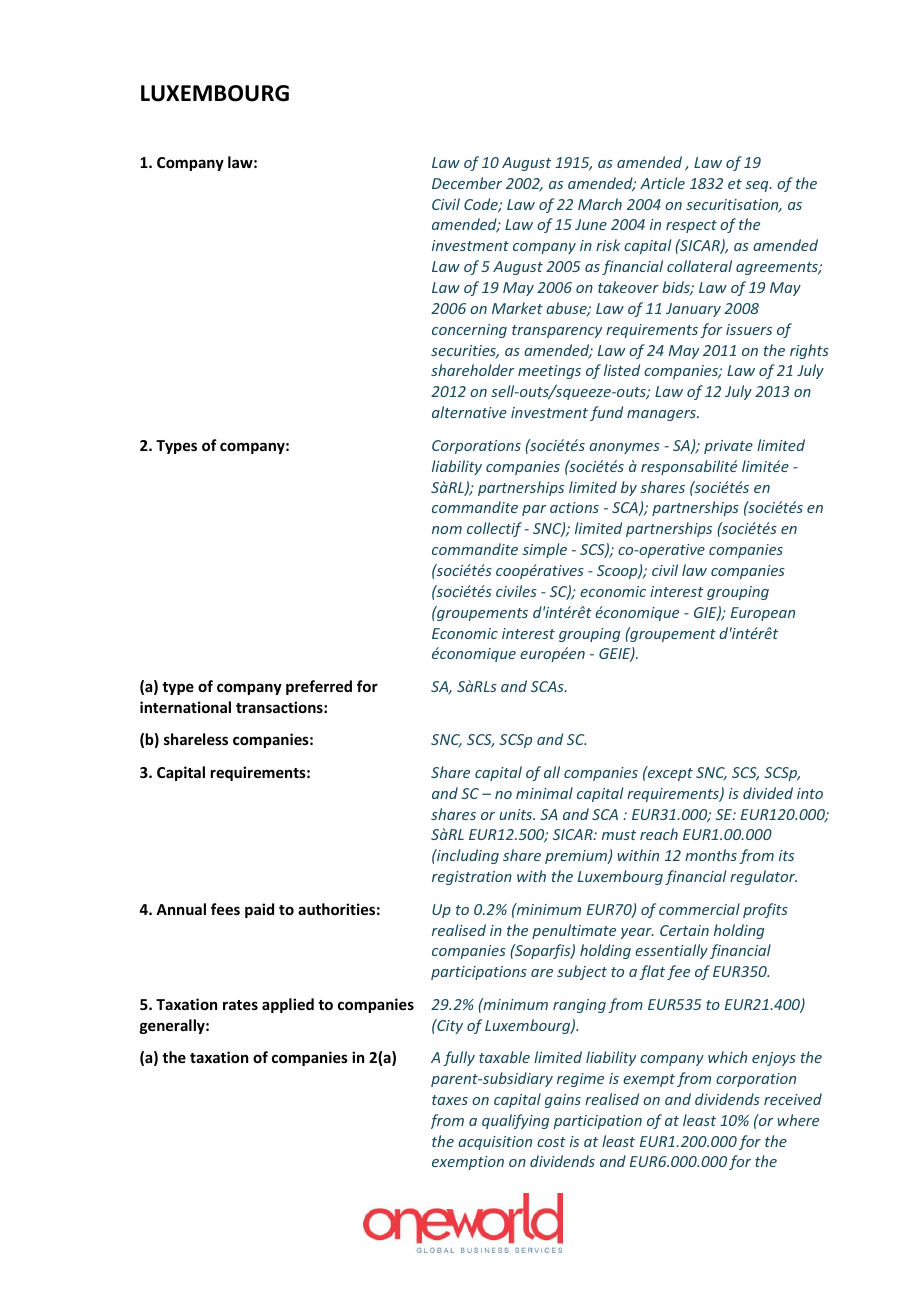 The height and width of the image is (1308, 924). What do you see at coordinates (240, 1005) in the image?
I see `rates` at bounding box center [240, 1005].
